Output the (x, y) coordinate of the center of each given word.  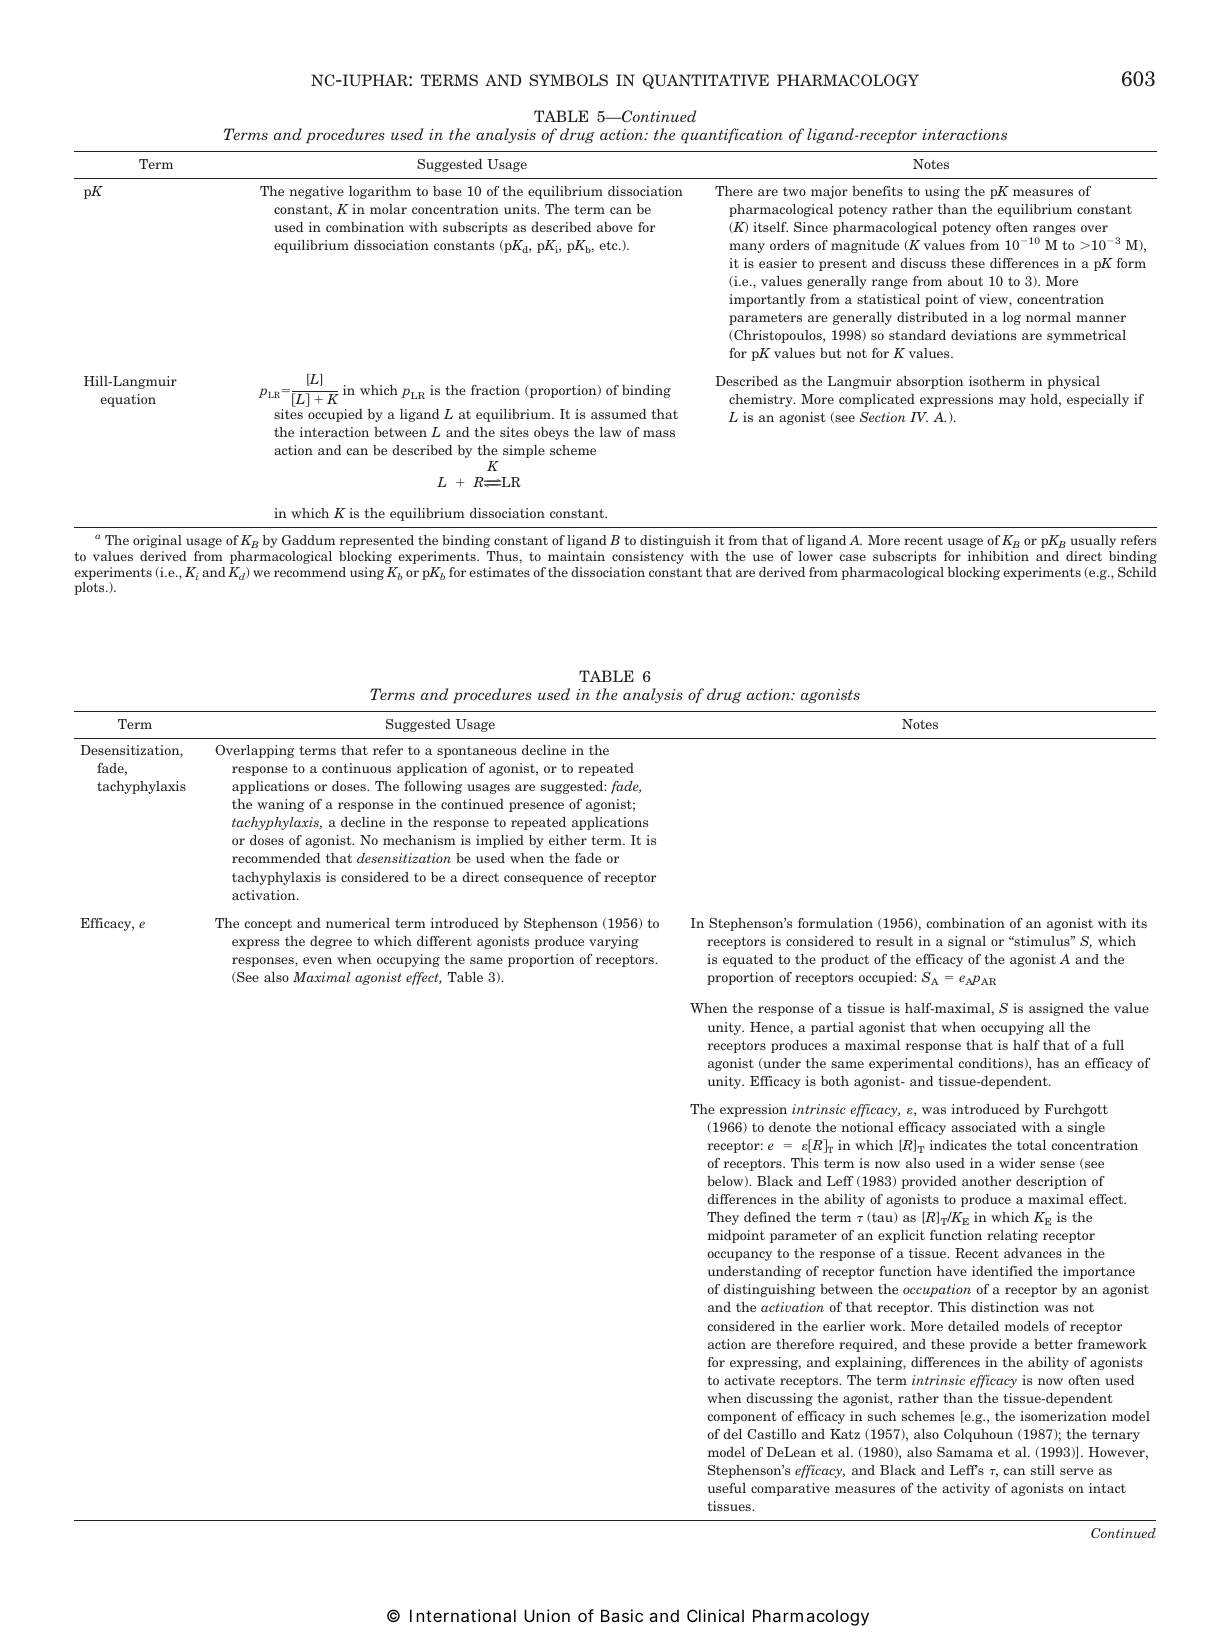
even (317, 960)
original (157, 541)
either (568, 840)
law (610, 432)
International (463, 1615)
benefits (877, 191)
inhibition (998, 556)
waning (281, 805)
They (723, 1218)
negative (316, 192)
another (986, 1181)
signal (967, 942)
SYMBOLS (568, 80)
